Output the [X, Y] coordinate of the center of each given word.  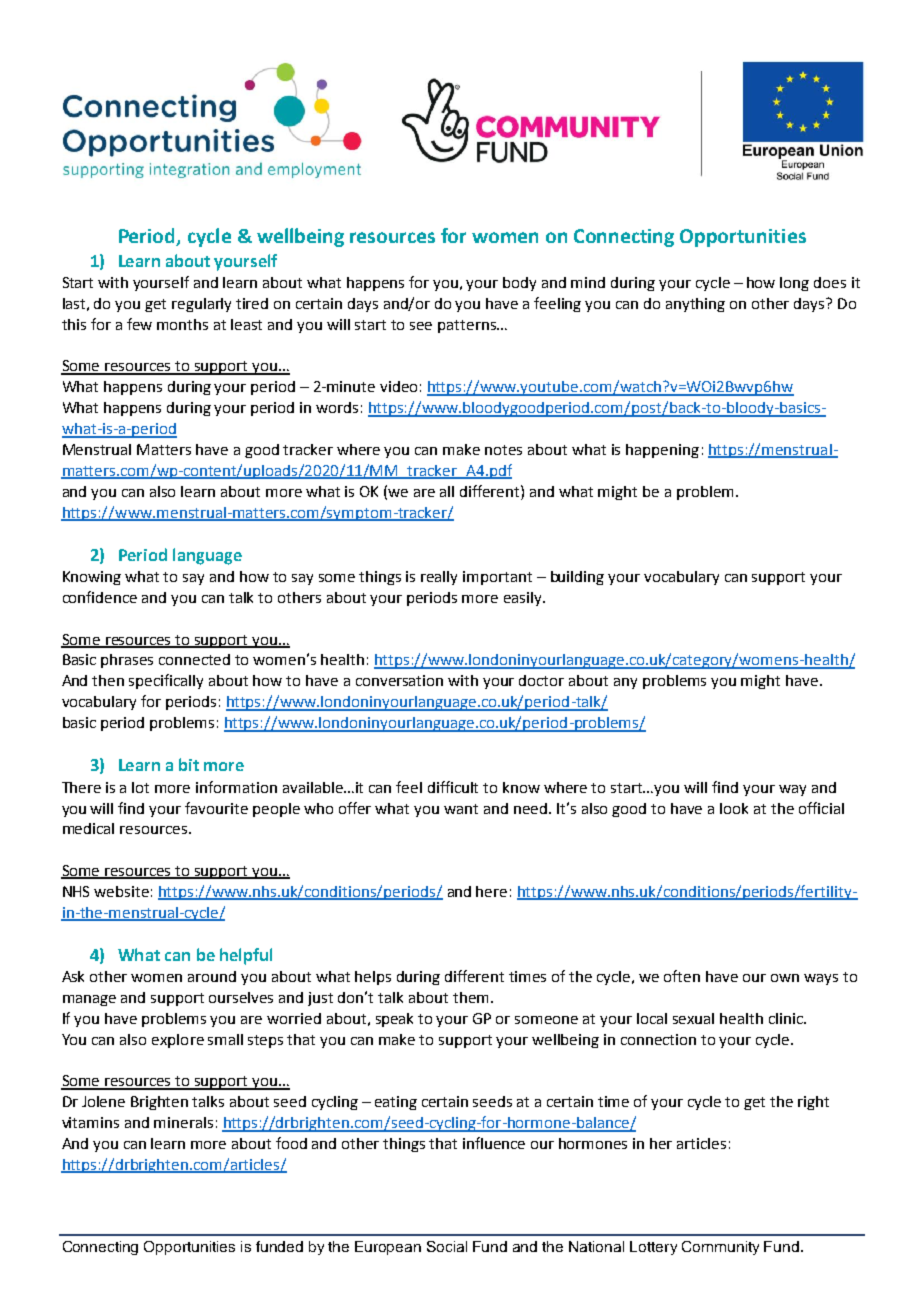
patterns [468, 326]
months [182, 324]
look [734, 808]
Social [447, 1246]
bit [189, 764]
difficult [453, 787]
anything [695, 305]
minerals [183, 1122]
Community [720, 1248]
